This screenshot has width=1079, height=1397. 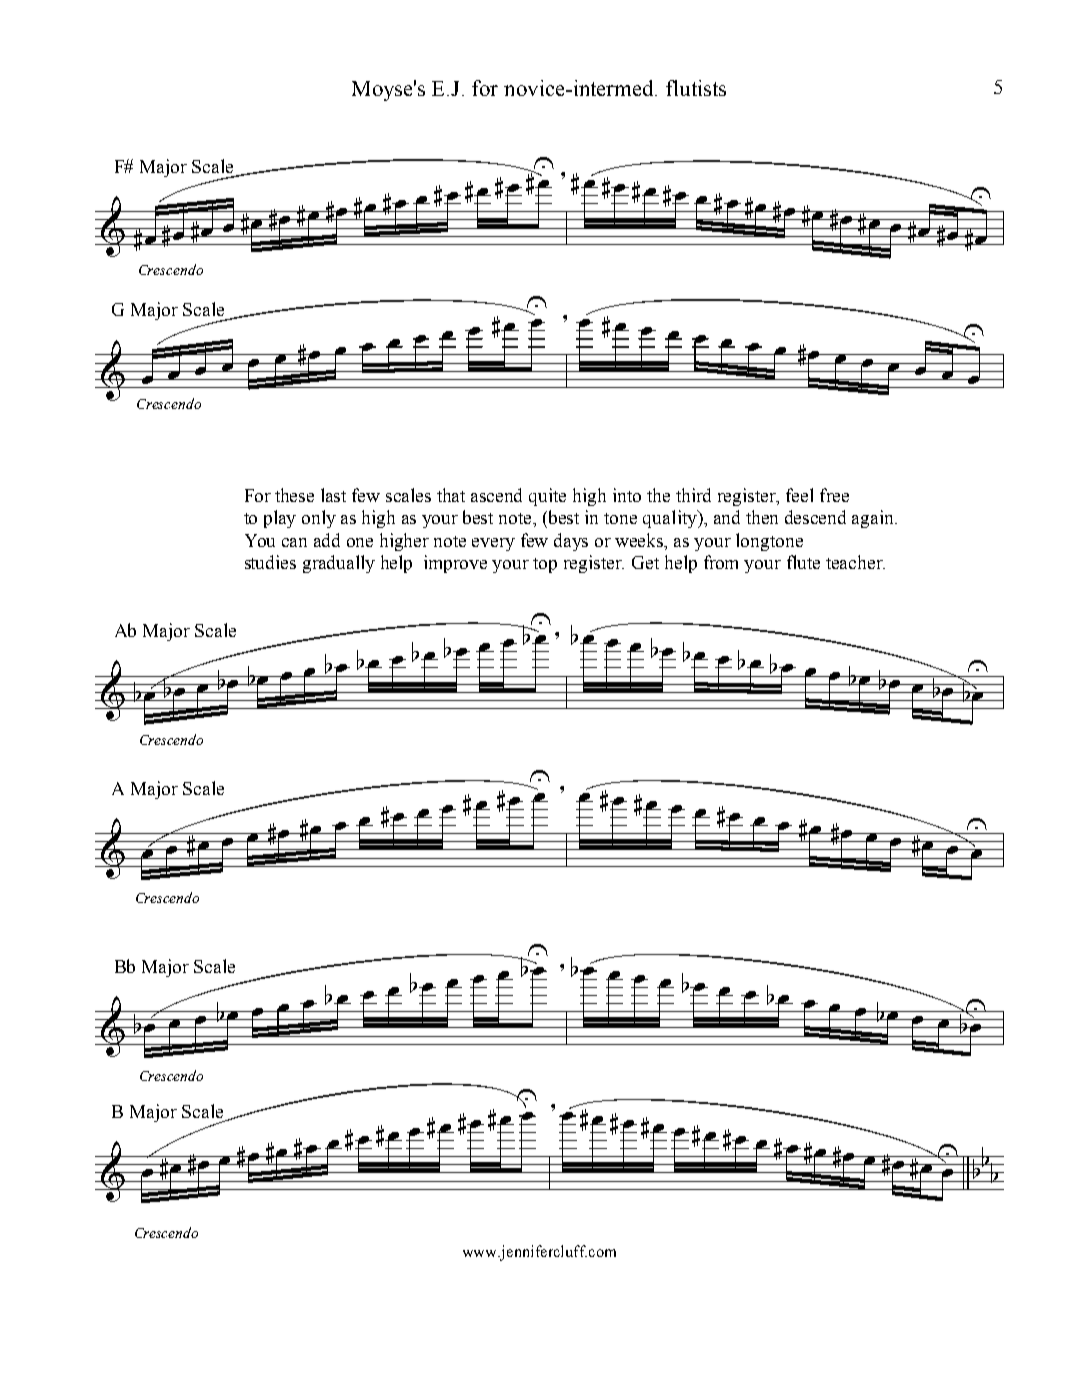 What do you see at coordinates (799, 495) in the screenshot?
I see `feel` at bounding box center [799, 495].
